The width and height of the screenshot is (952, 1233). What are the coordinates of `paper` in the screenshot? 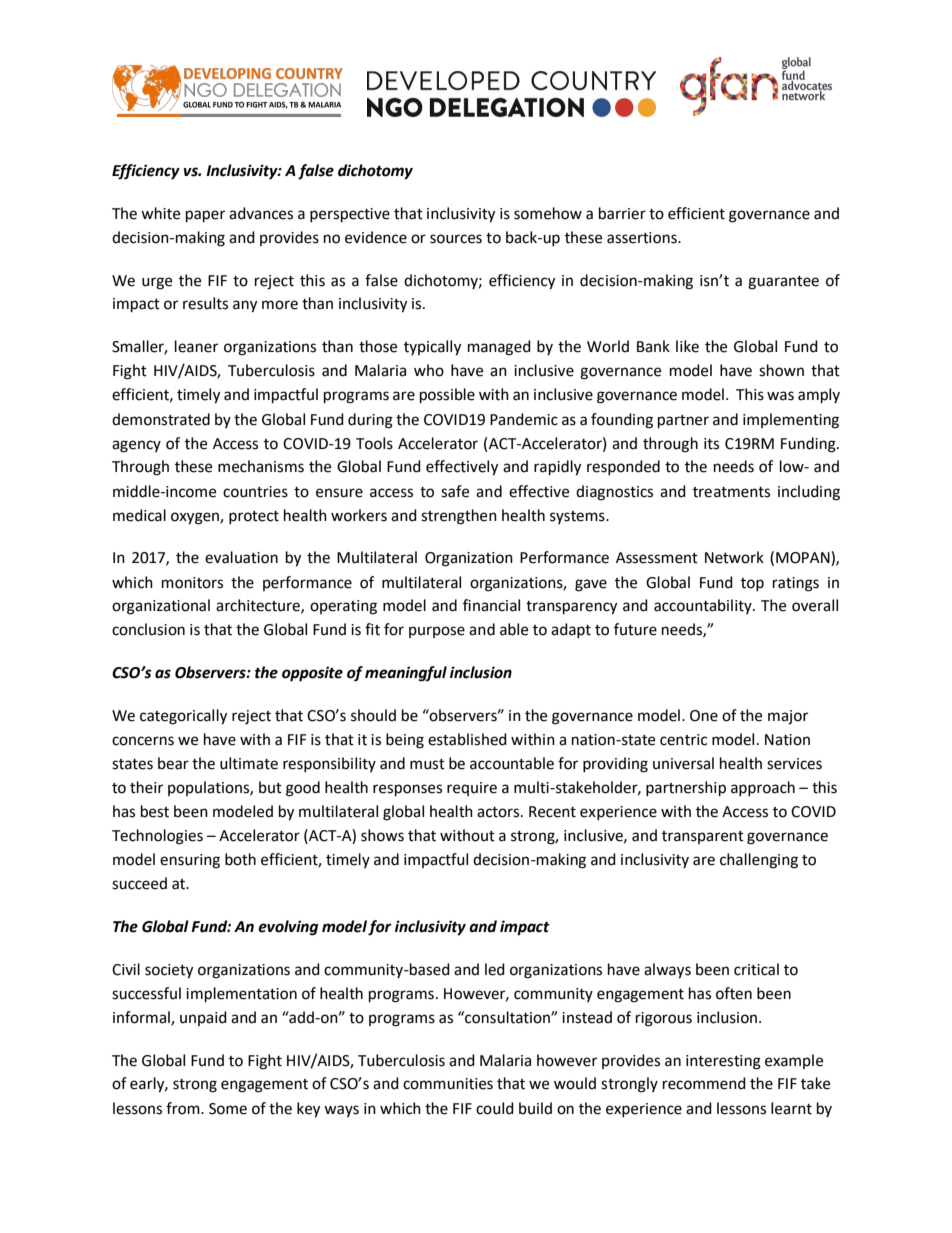 It's located at (205, 216).
